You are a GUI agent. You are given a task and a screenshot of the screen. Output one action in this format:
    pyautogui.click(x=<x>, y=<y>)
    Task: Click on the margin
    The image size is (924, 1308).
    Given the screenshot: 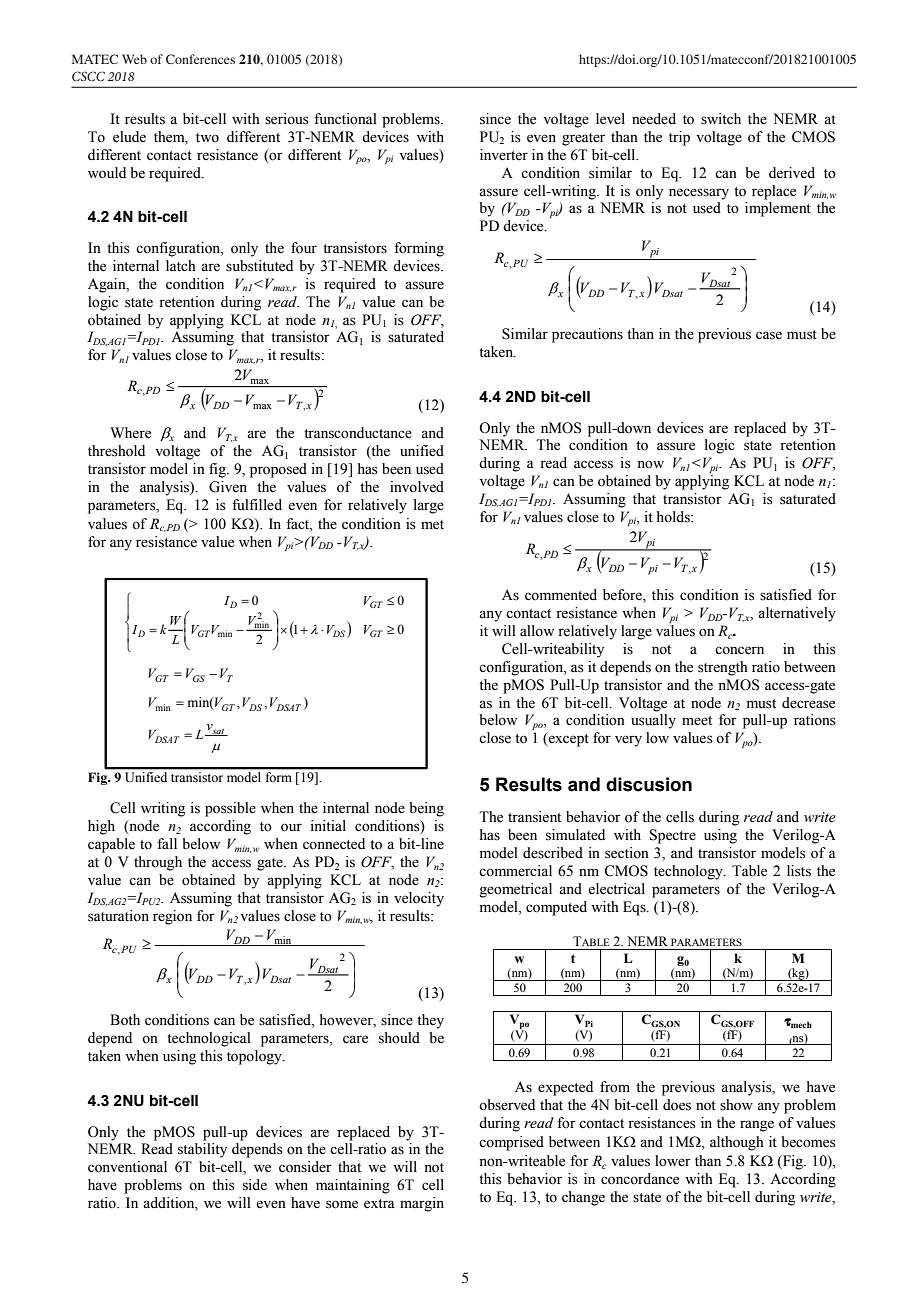 What is the action you would take?
    pyautogui.click(x=422, y=1204)
